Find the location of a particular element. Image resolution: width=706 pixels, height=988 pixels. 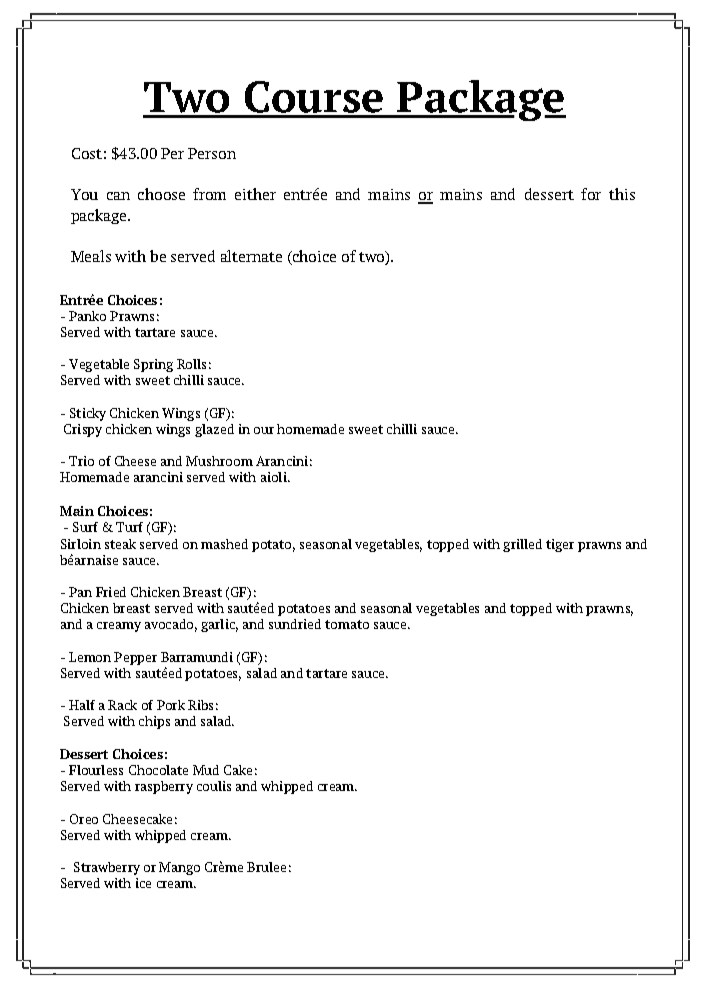

glazed is located at coordinates (214, 430).
